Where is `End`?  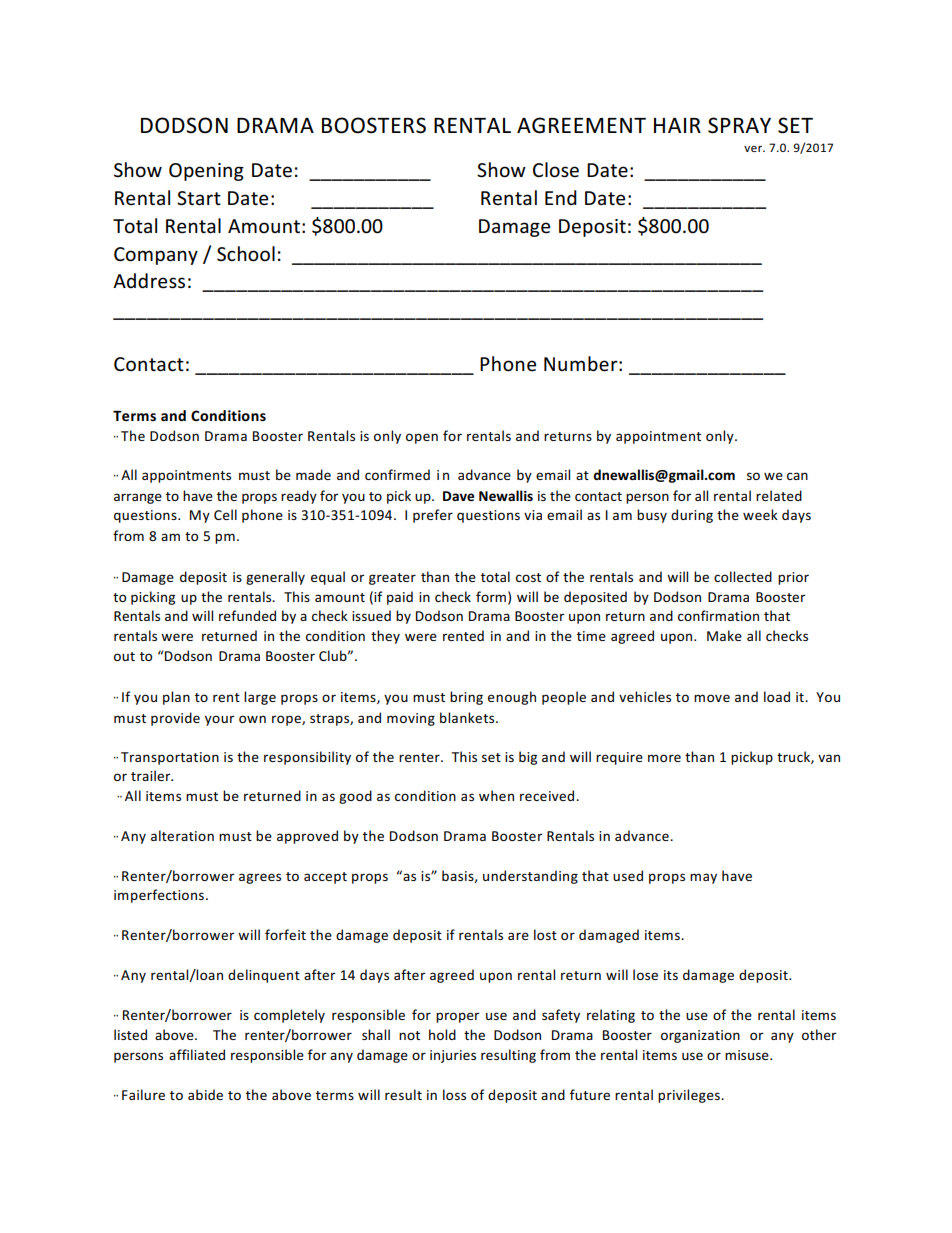 End is located at coordinates (561, 197).
